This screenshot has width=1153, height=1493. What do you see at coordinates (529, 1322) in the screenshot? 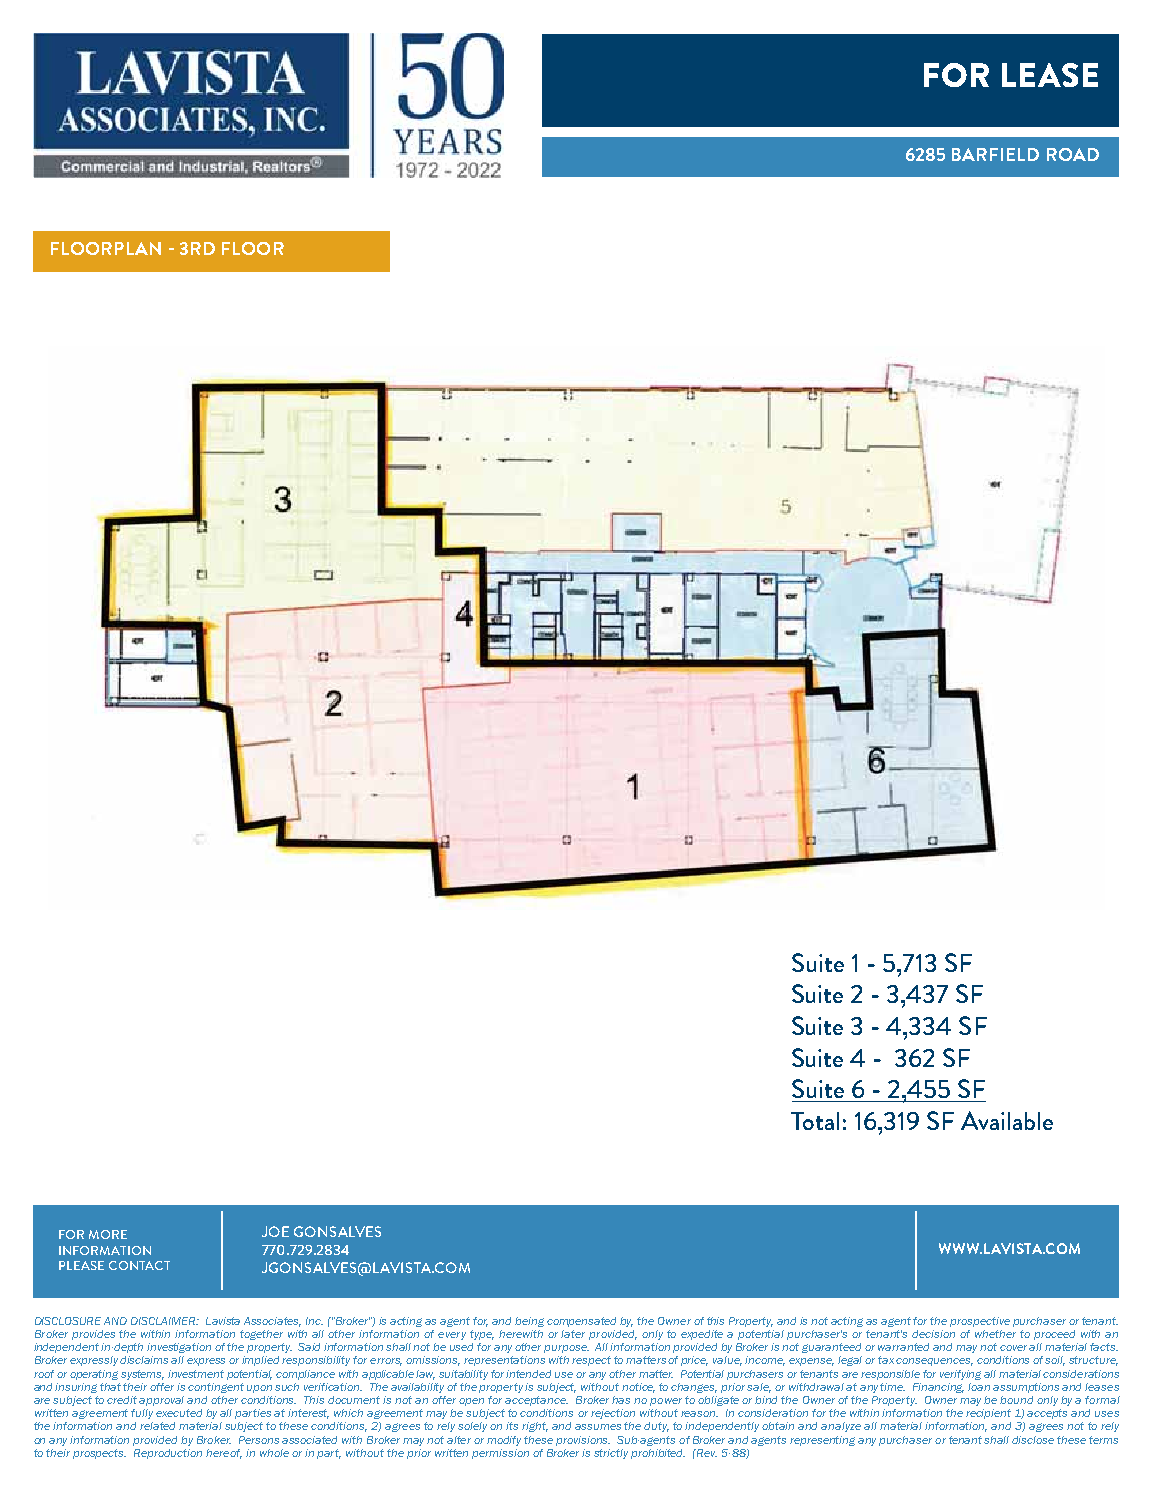
I see `being` at bounding box center [529, 1322].
